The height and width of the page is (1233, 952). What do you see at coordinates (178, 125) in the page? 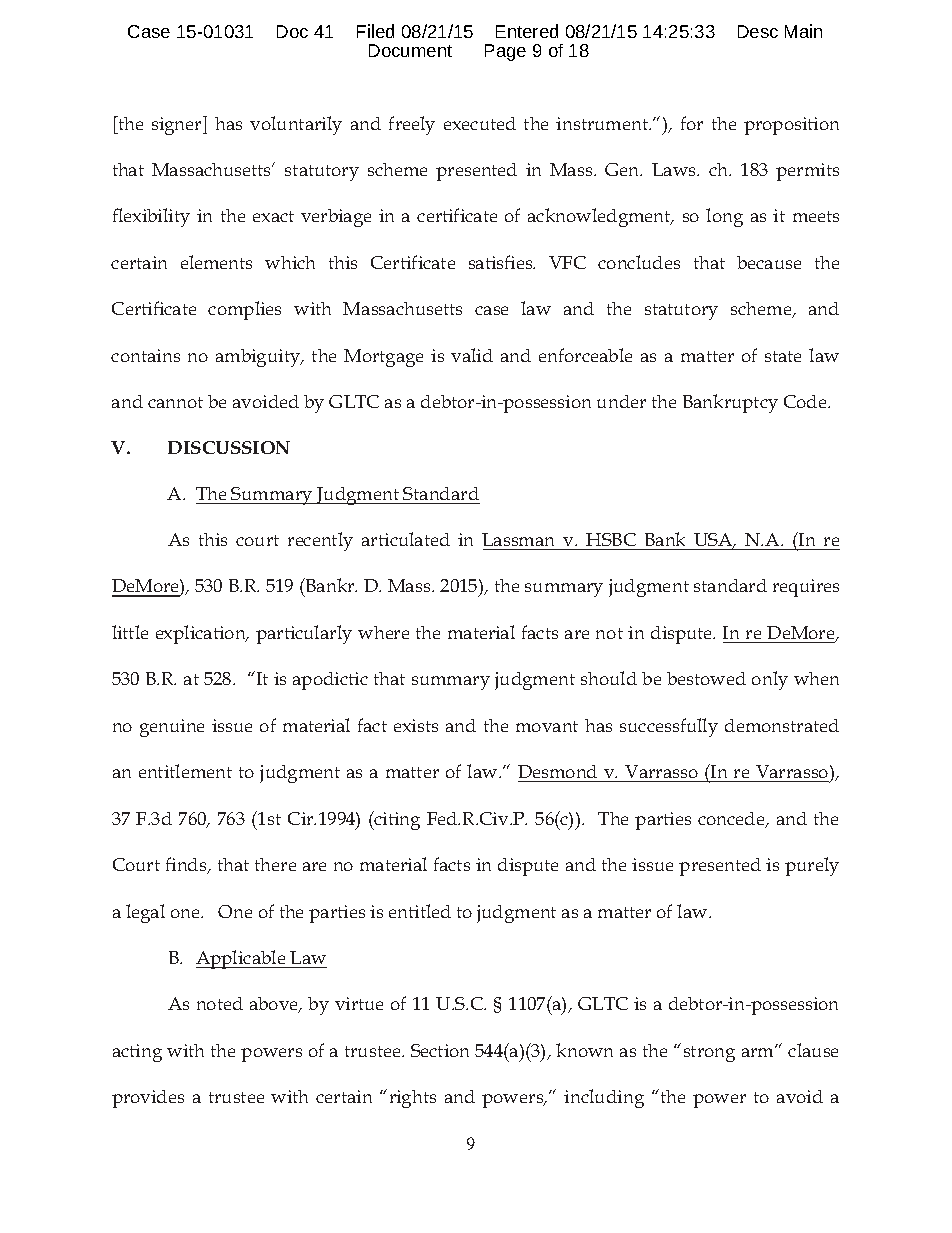
I see `signer` at bounding box center [178, 125].
